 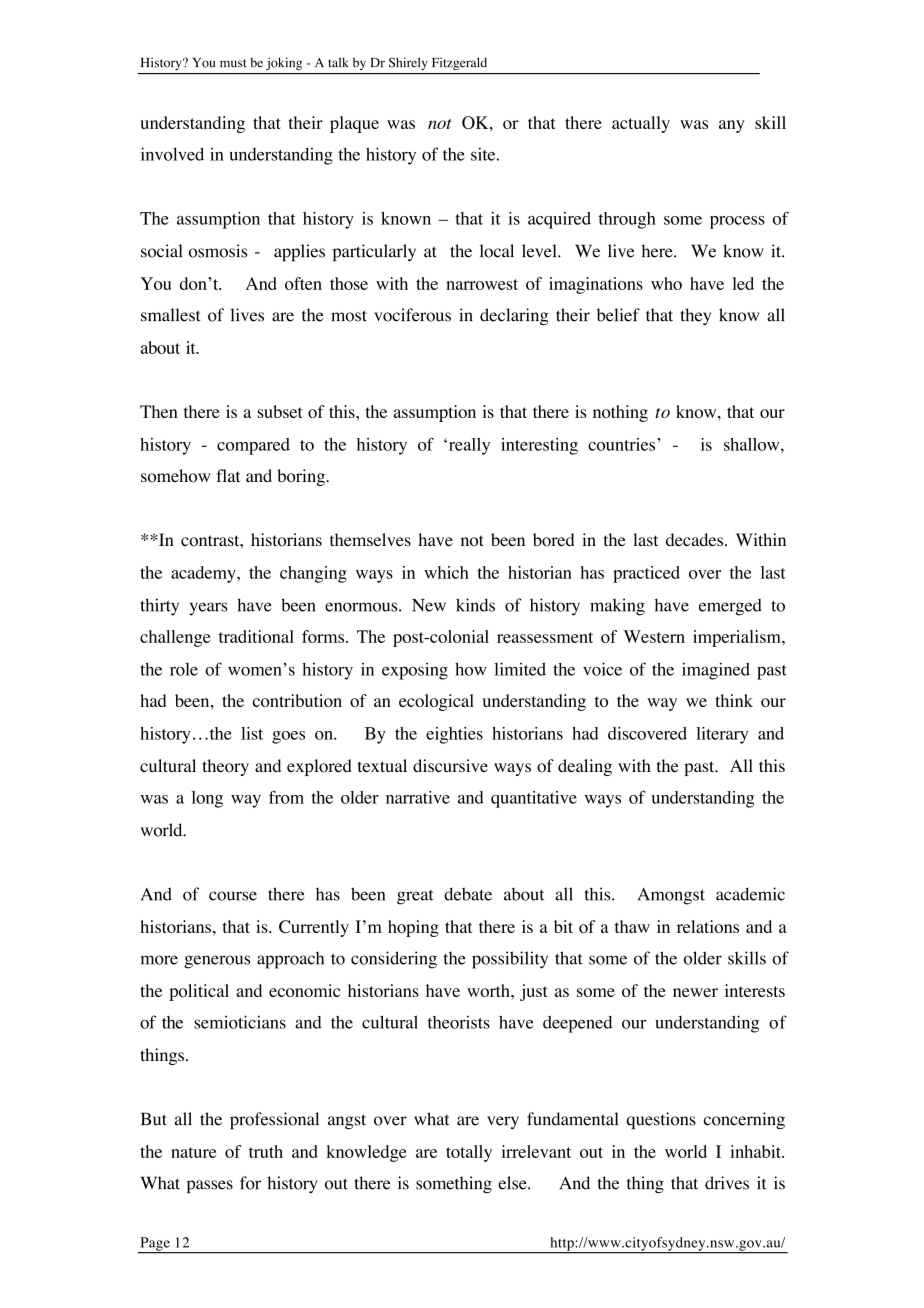 I want to click on countries, so click(x=623, y=444).
